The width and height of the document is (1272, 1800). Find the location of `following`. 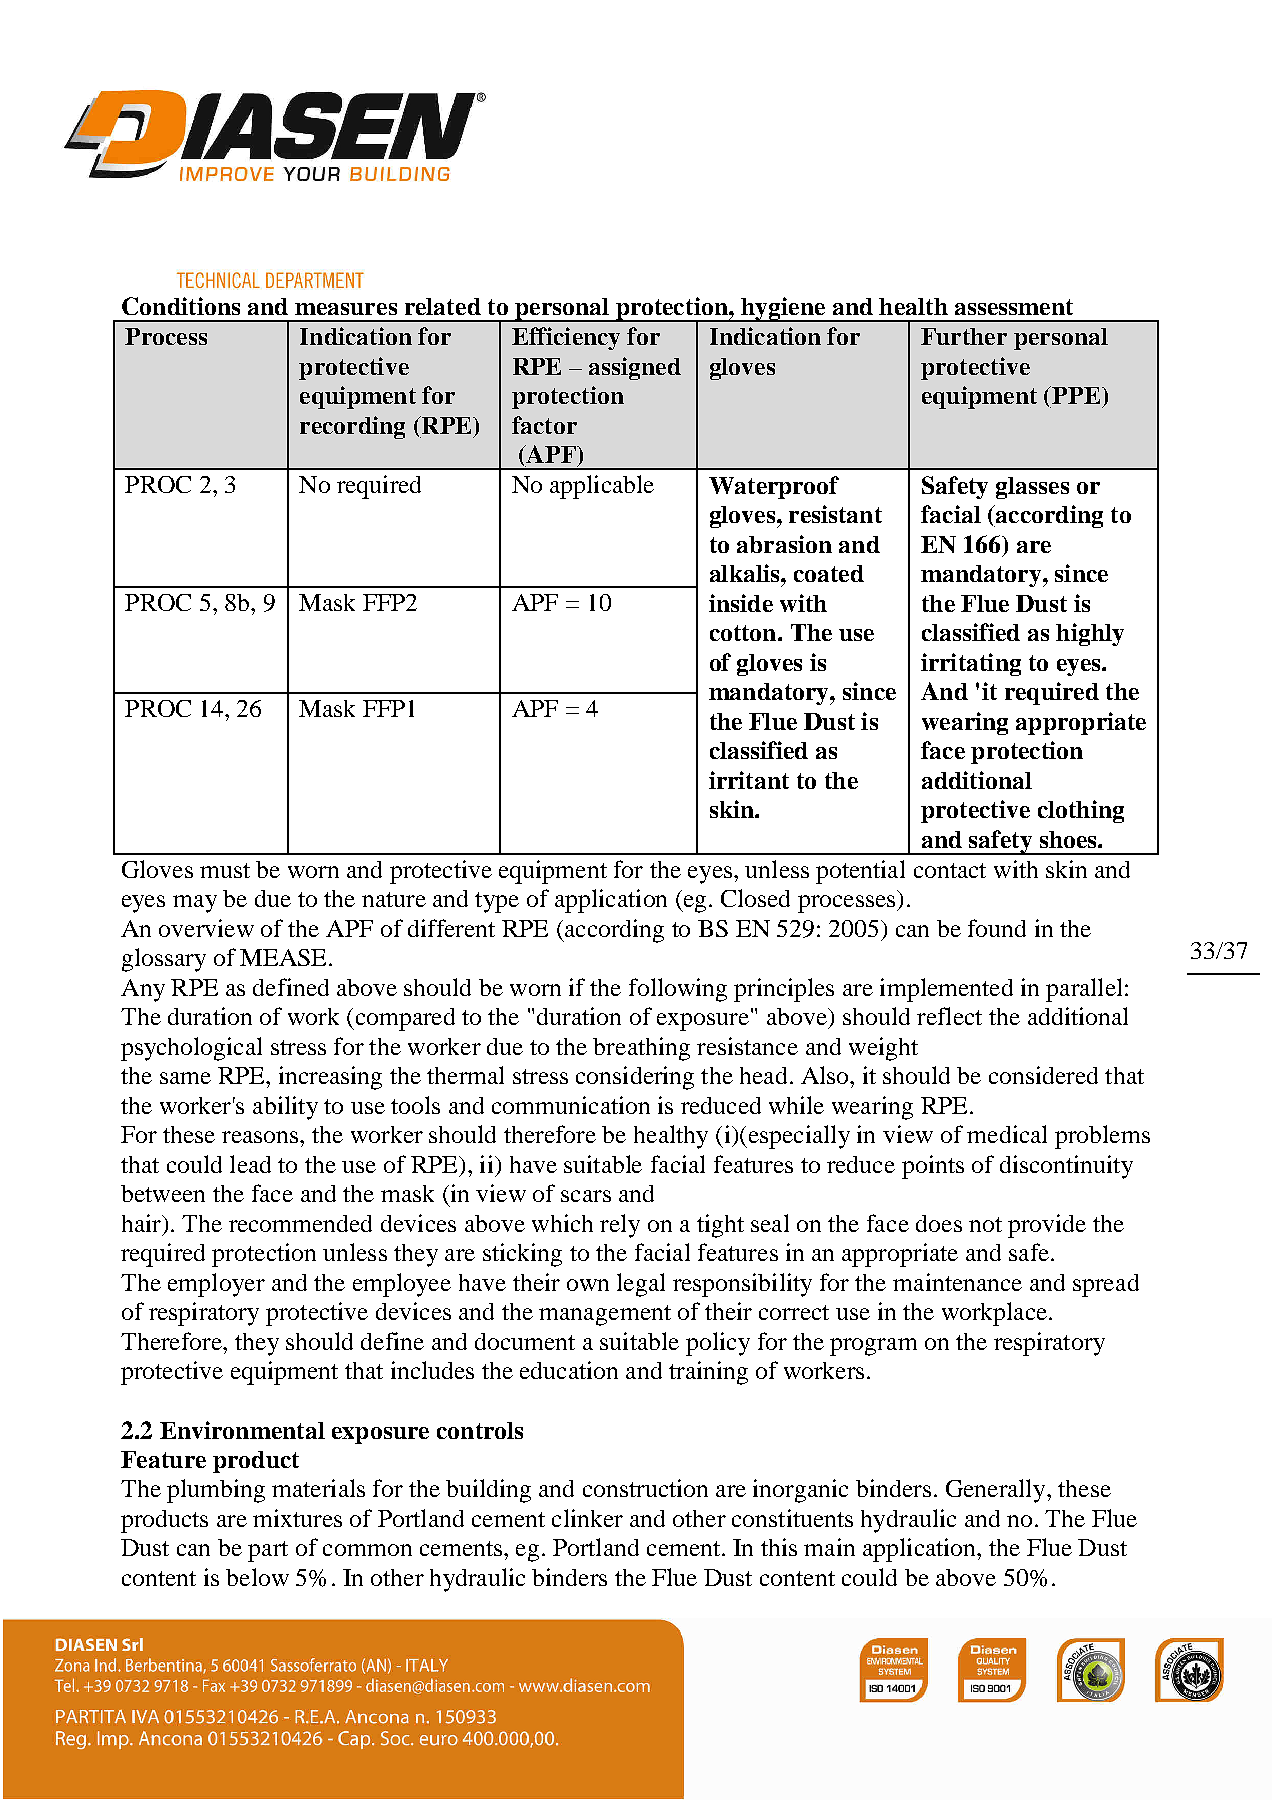

following is located at coordinates (678, 990).
